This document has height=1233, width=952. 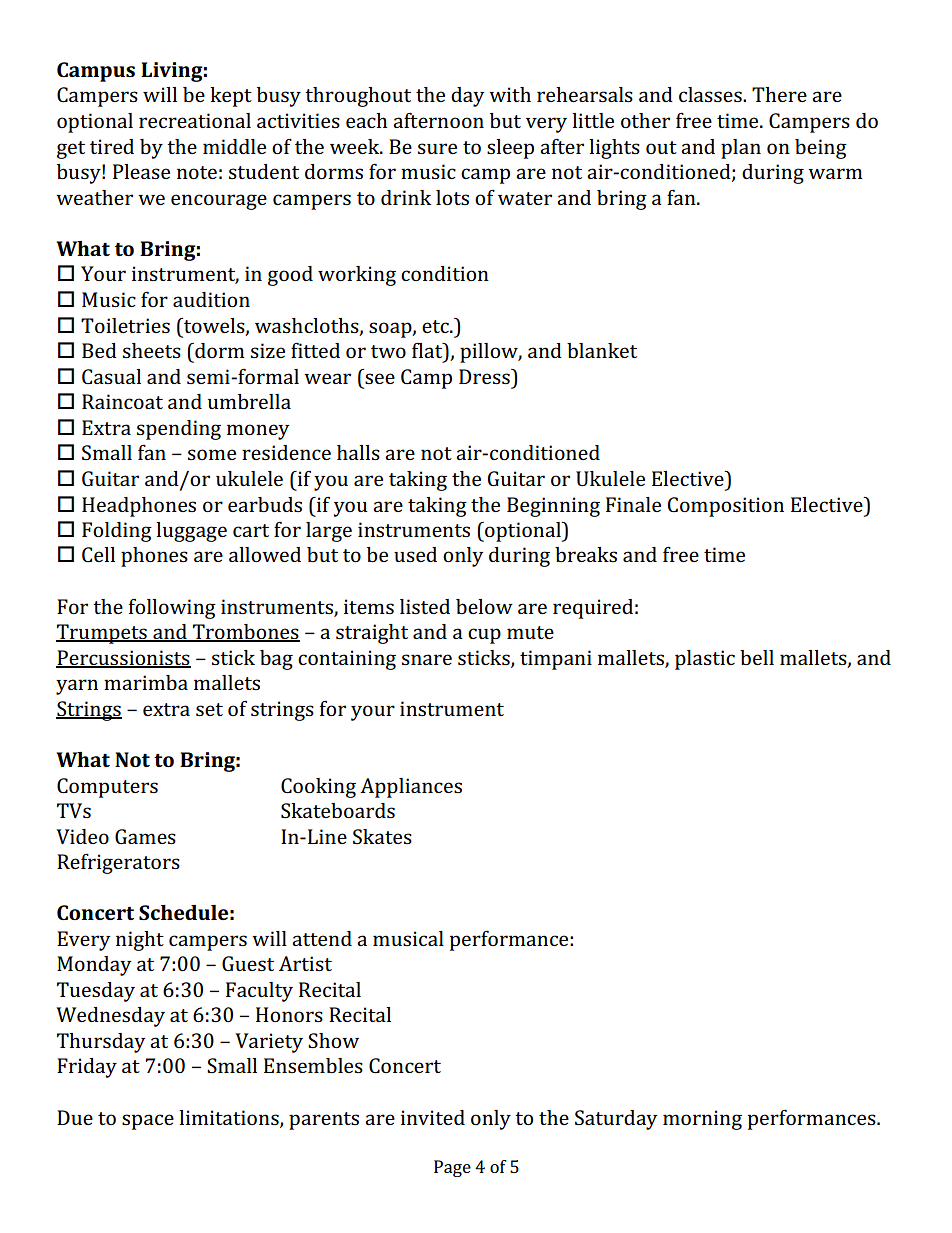 What do you see at coordinates (172, 608) in the document?
I see `following` at bounding box center [172, 608].
